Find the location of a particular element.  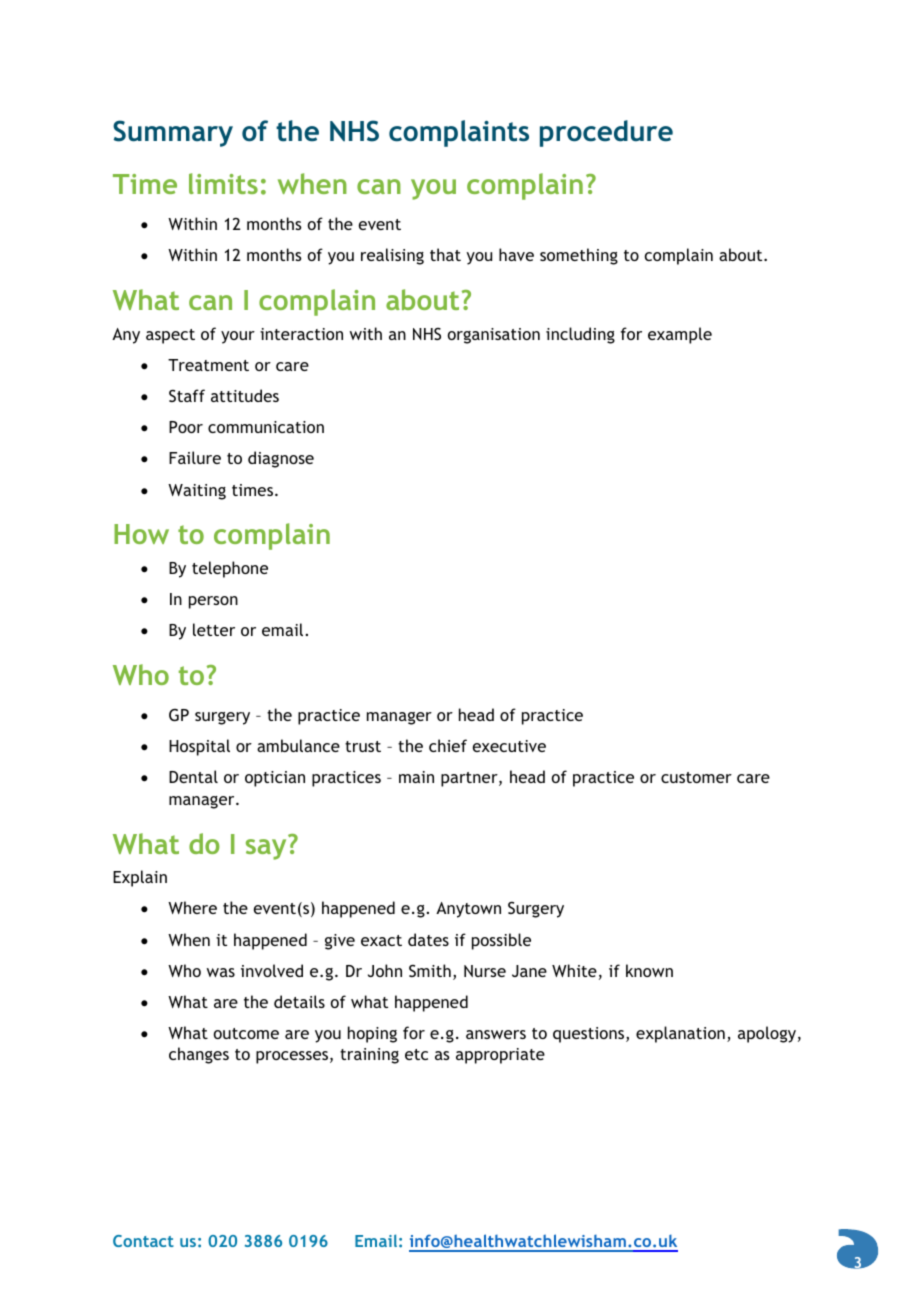

was is located at coordinates (221, 972).
